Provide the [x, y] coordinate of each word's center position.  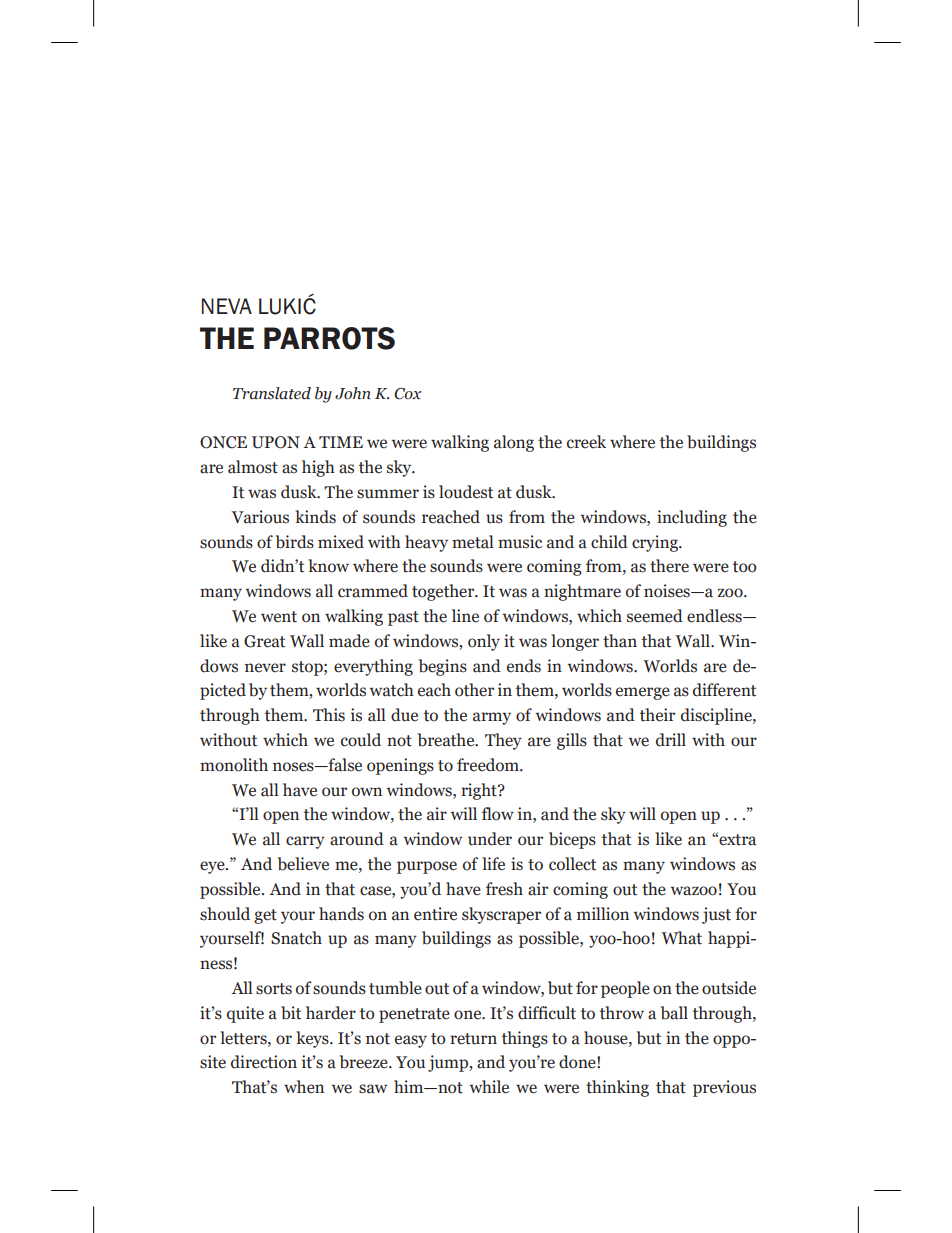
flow [498, 814]
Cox [408, 394]
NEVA [227, 306]
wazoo [694, 891]
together [444, 592]
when [304, 1087]
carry [305, 842]
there [669, 566]
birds [295, 542]
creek [586, 442]
